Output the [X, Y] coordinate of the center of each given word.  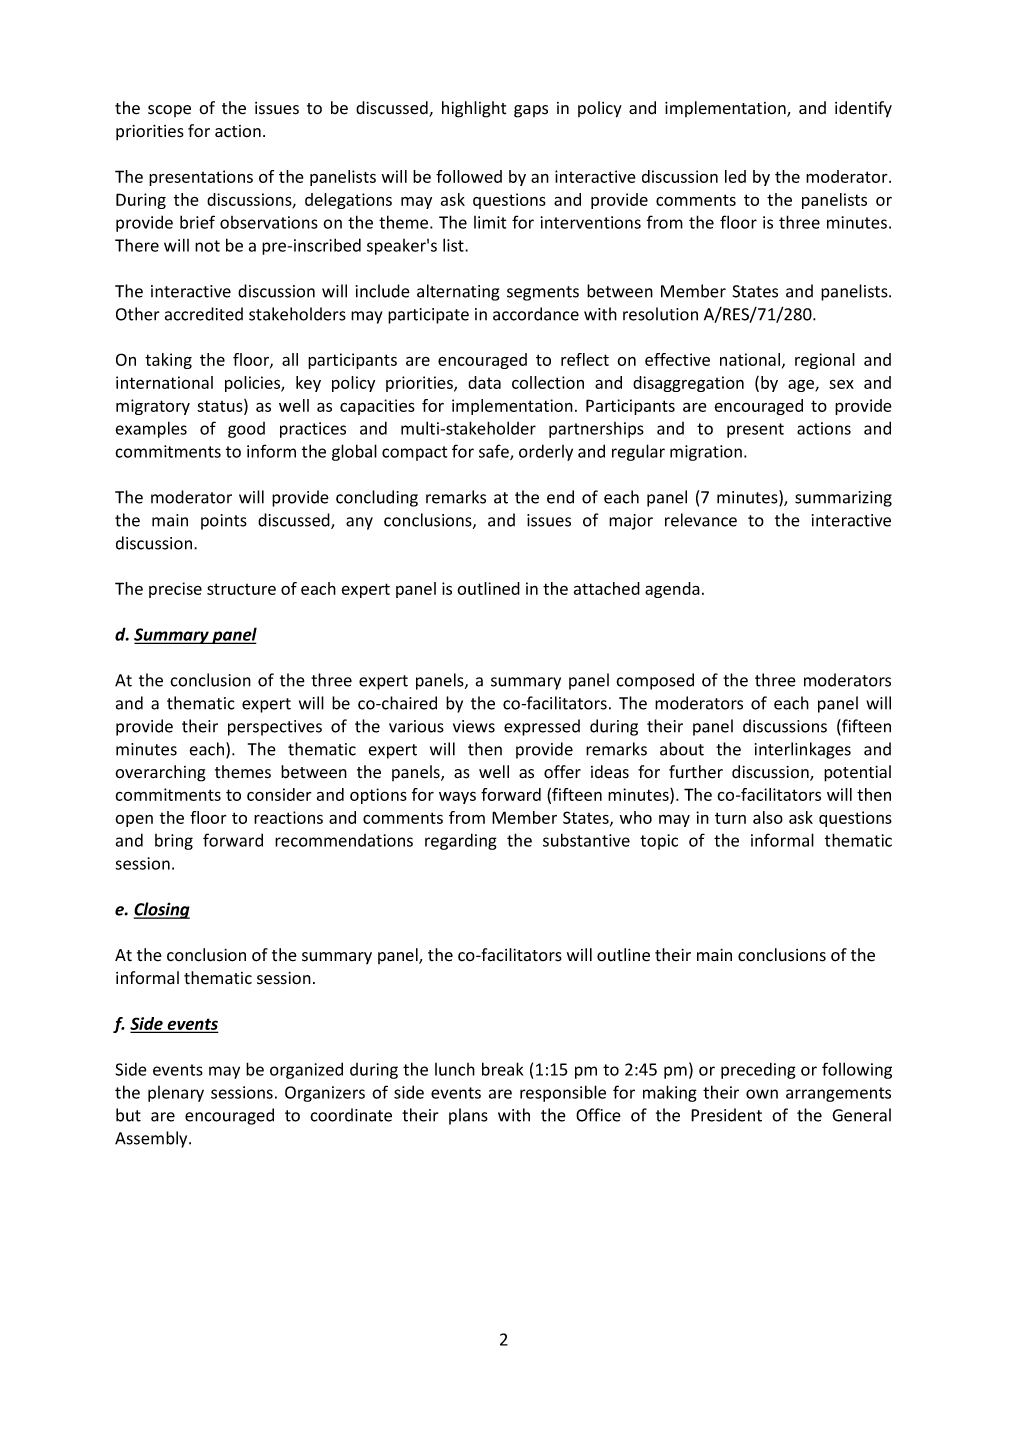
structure [241, 589]
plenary [176, 1094]
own [762, 1094]
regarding [461, 841]
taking [168, 361]
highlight [474, 109]
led [735, 176]
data [484, 382]
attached [607, 588]
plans [468, 1116]
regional [825, 361]
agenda [672, 590]
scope [169, 111]
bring [174, 842]
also [768, 817]
